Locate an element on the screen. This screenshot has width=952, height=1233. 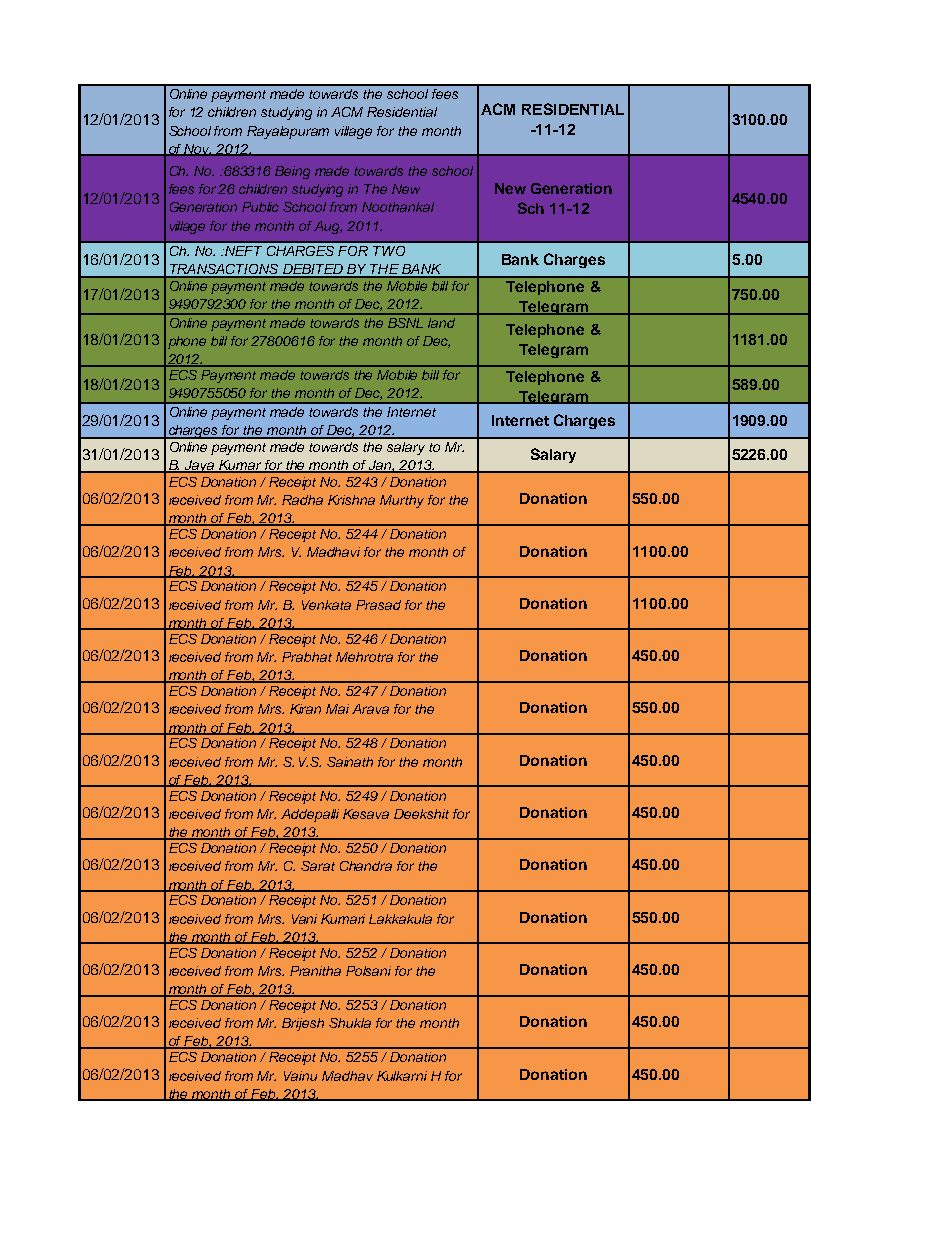
Prabhat is located at coordinates (307, 657).
